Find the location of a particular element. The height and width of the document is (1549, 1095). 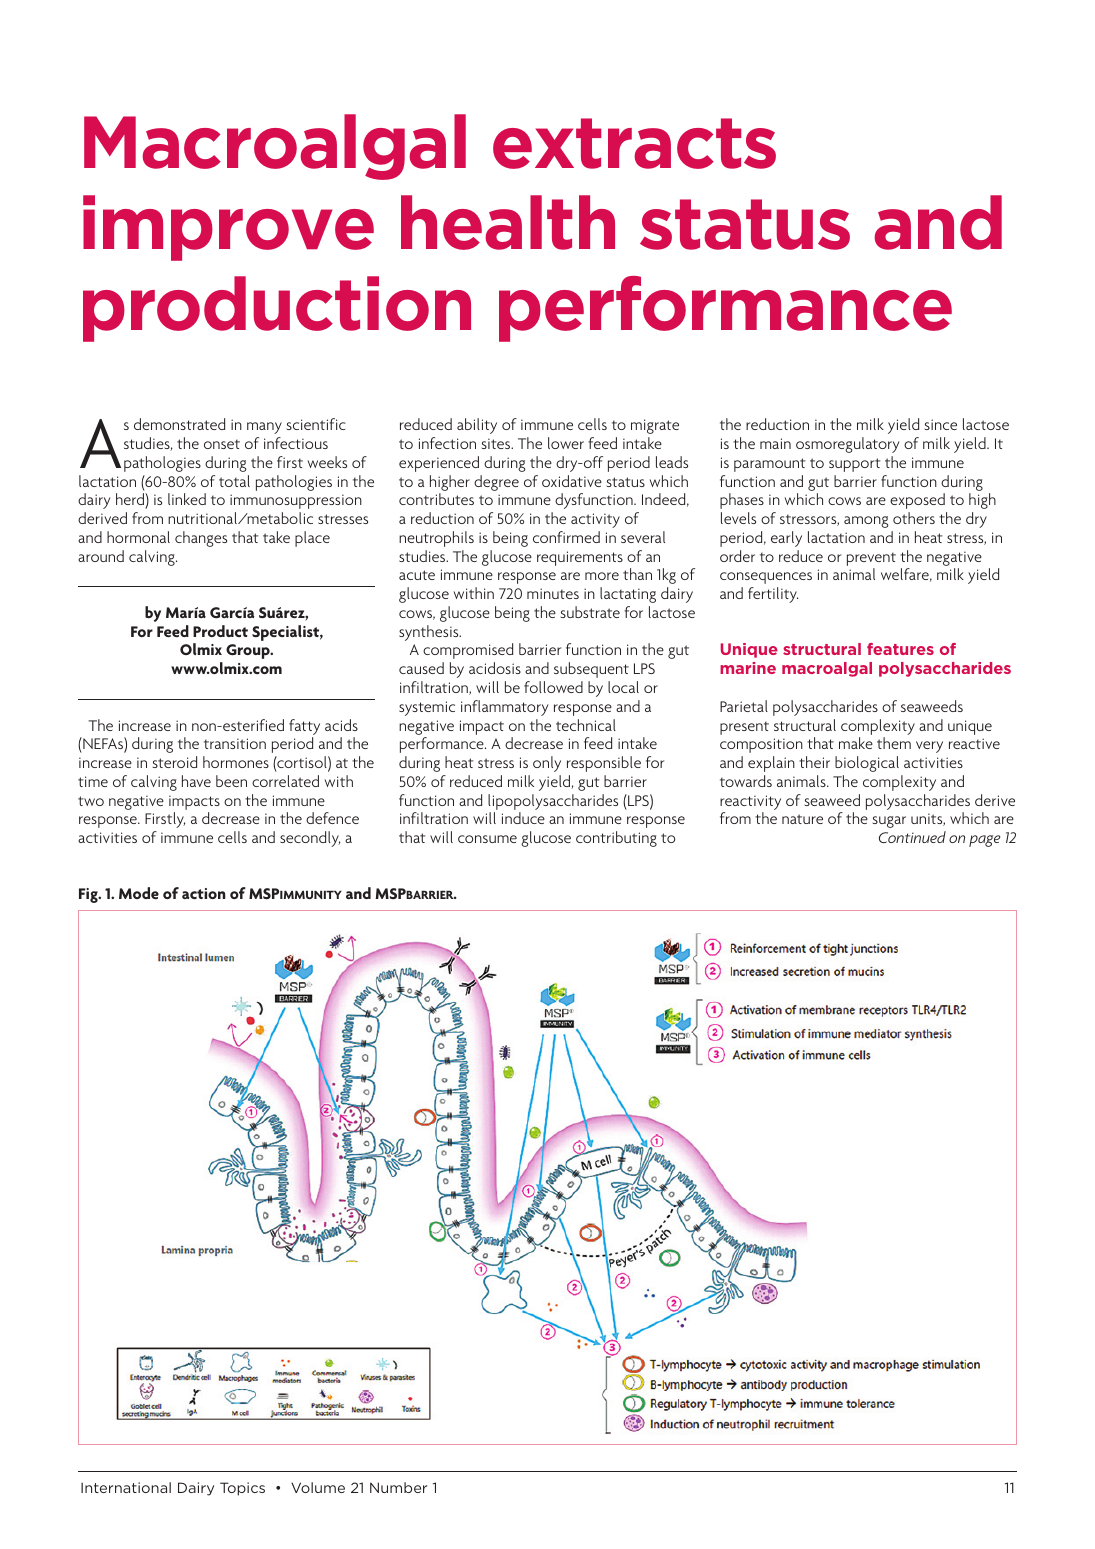

induce is located at coordinates (523, 818).
